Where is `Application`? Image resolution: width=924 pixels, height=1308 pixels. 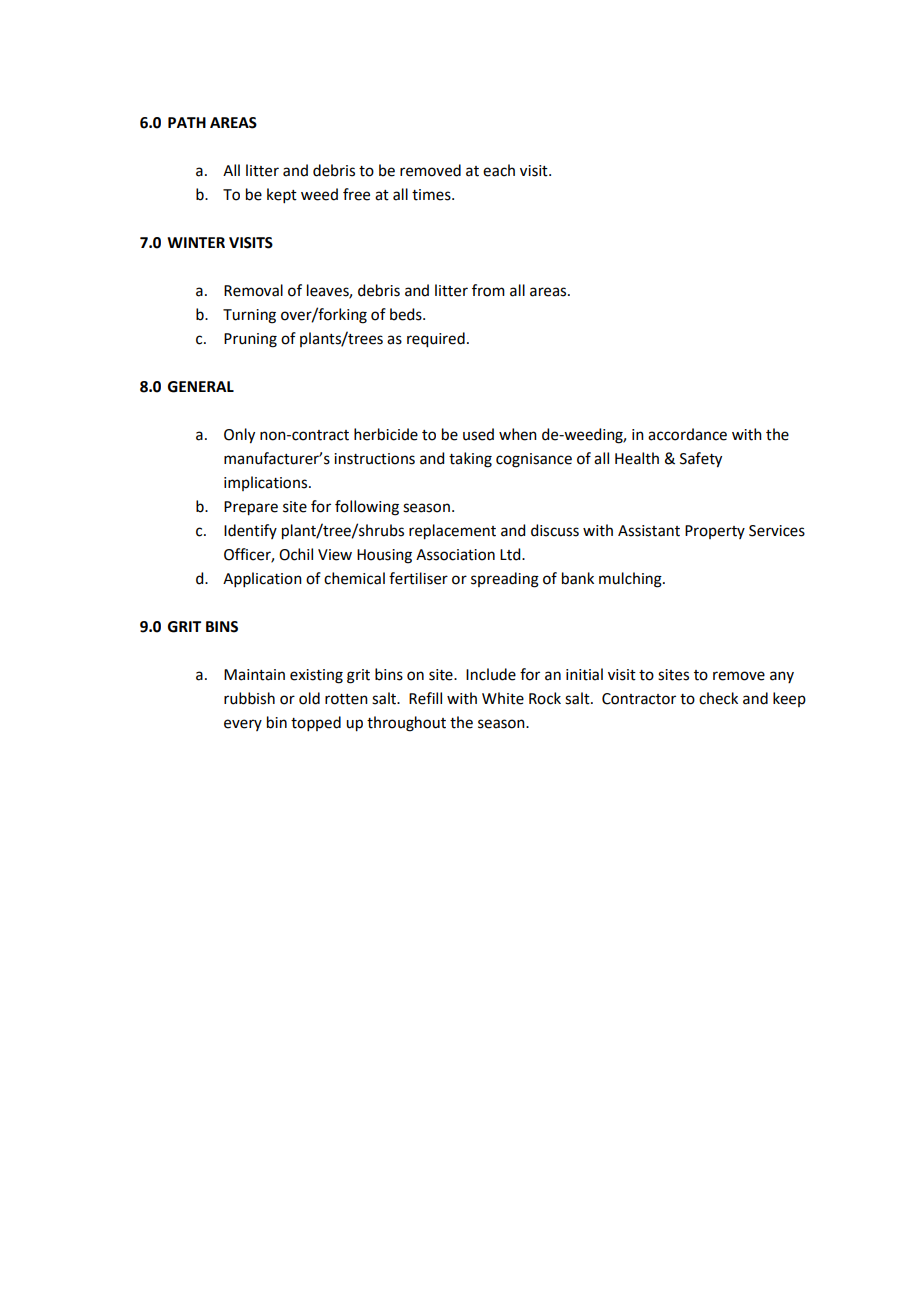 Application is located at coordinates (262, 579).
